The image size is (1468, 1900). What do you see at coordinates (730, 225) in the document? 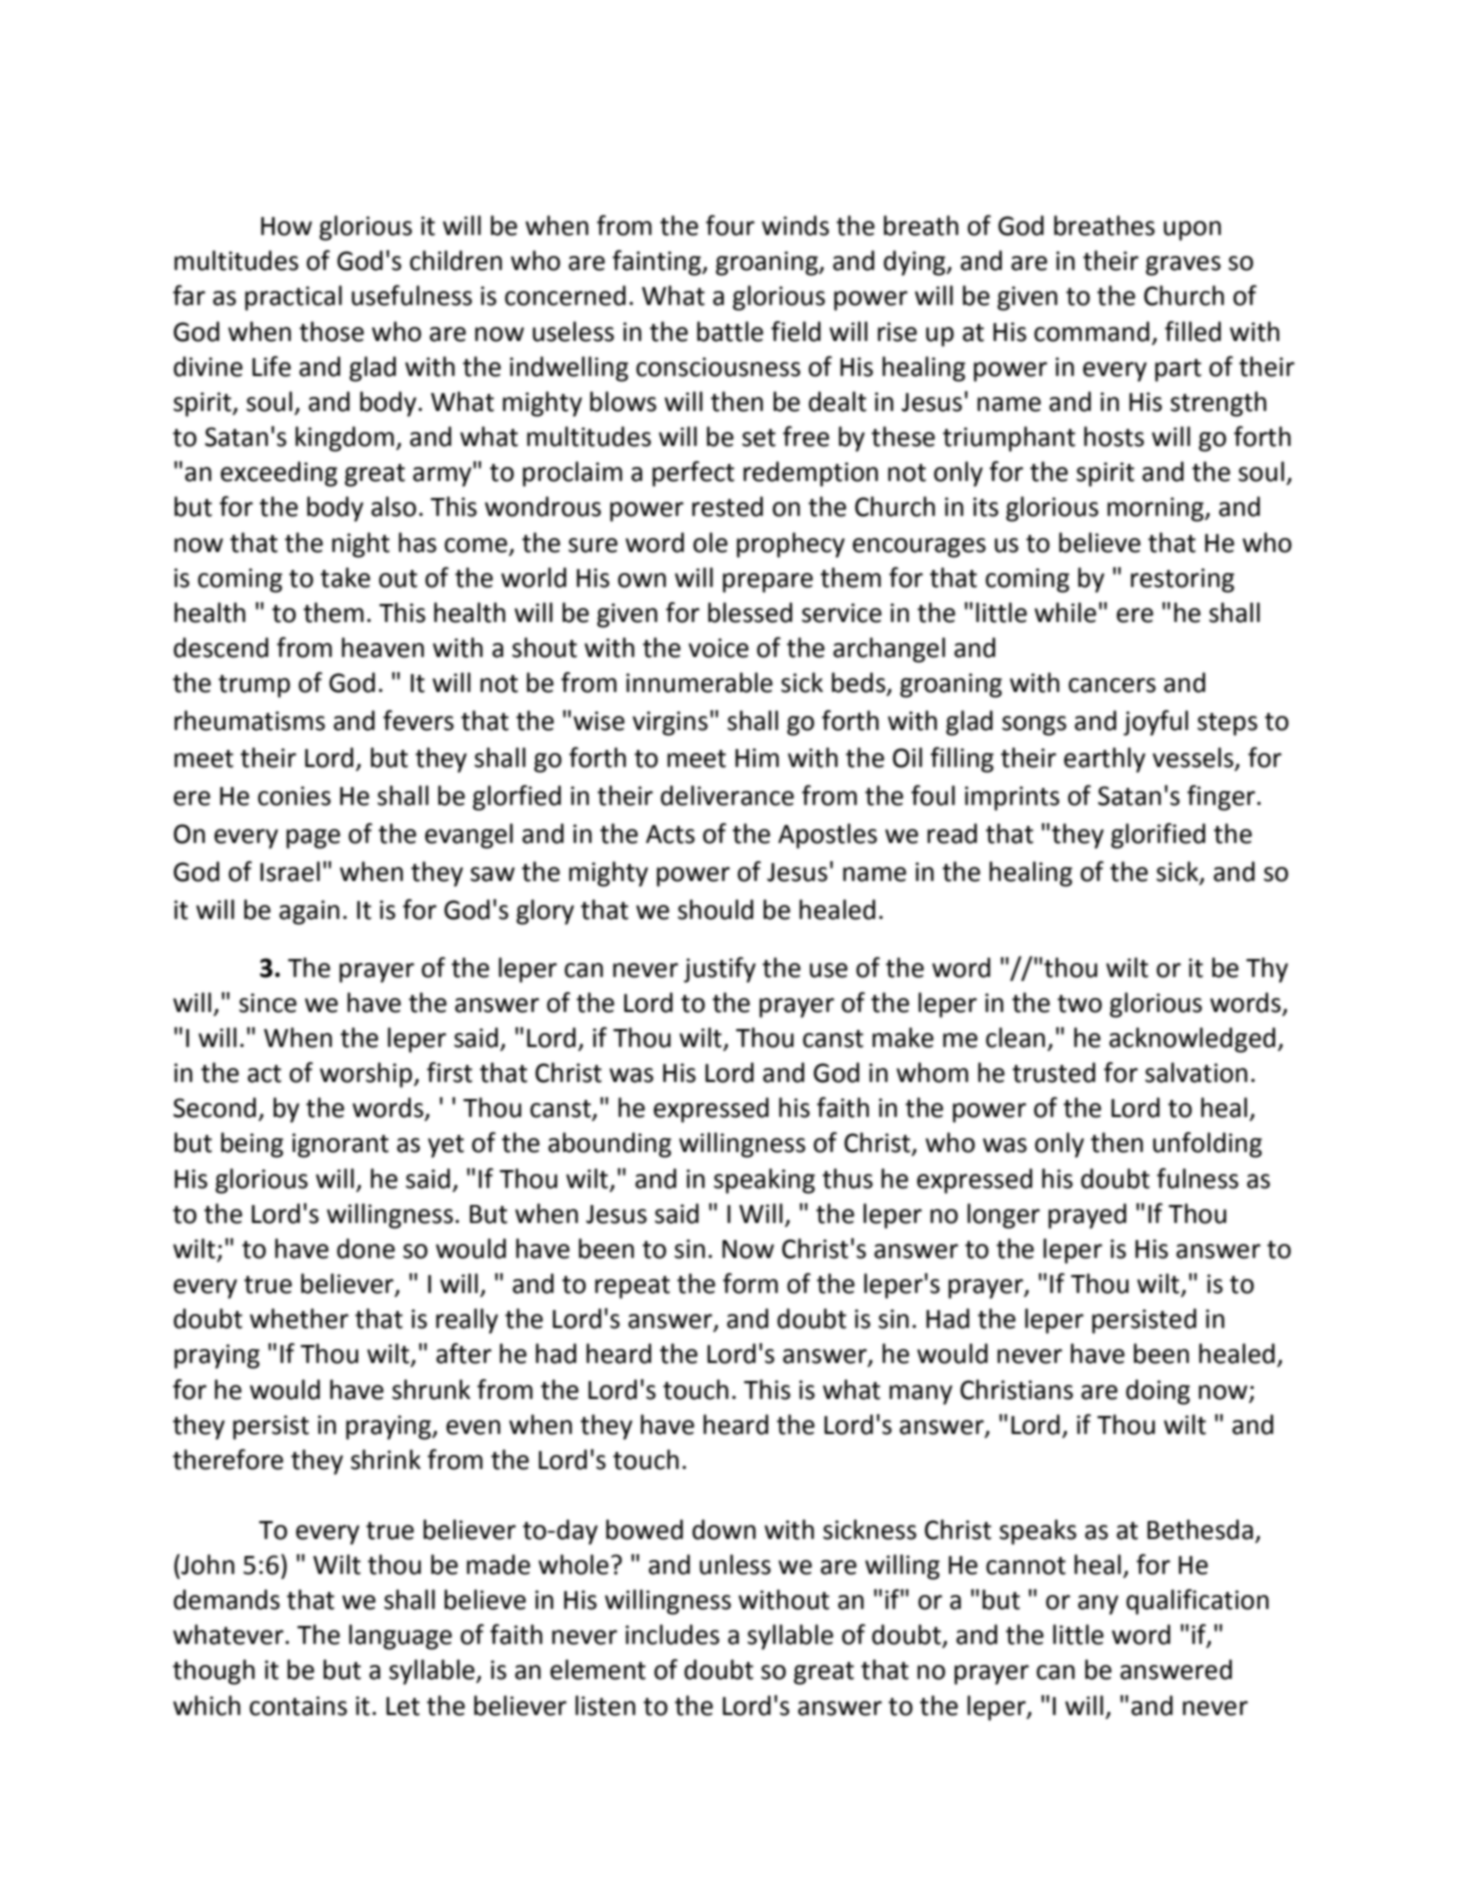
I see `four` at bounding box center [730, 225].
